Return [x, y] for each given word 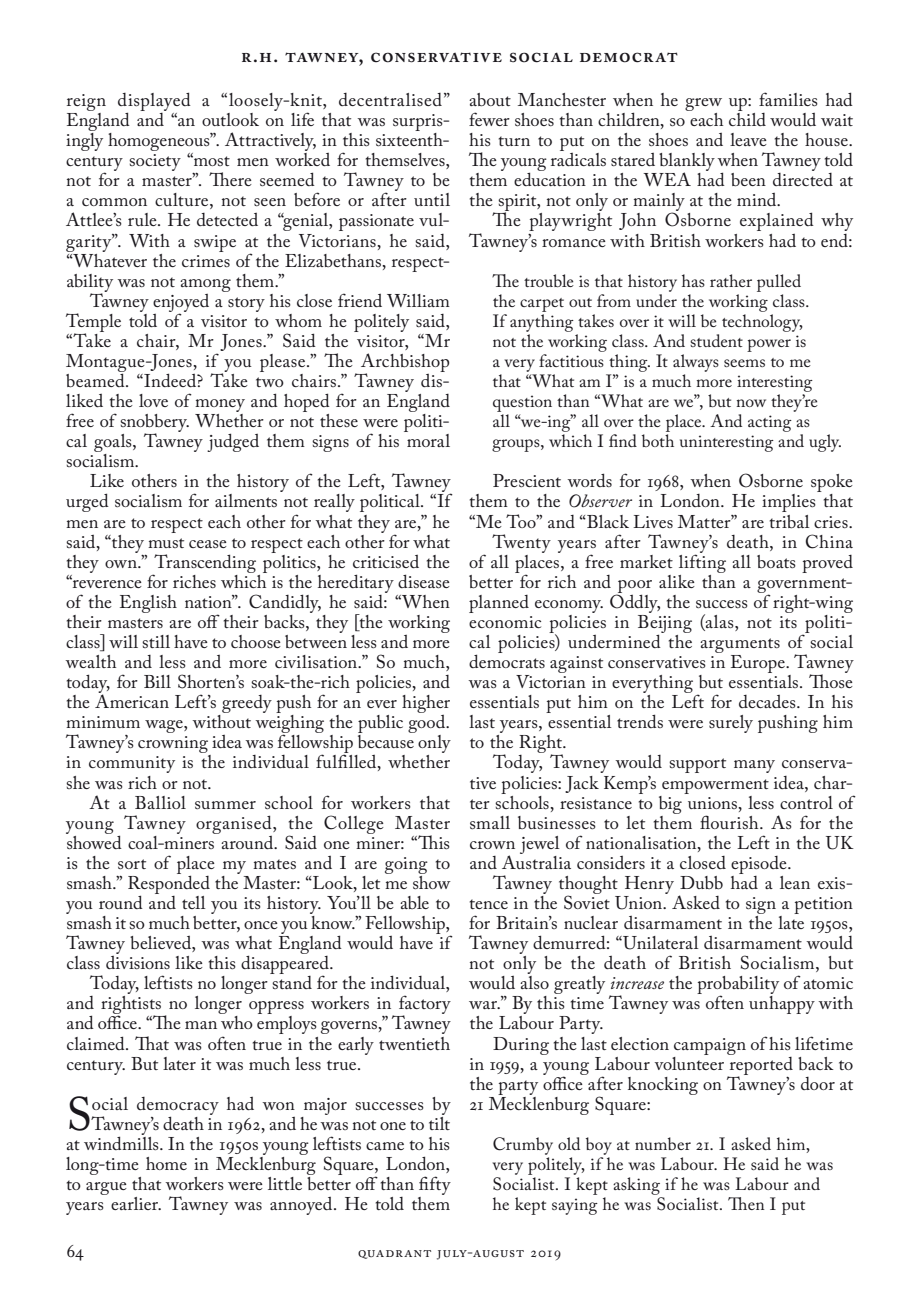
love [153, 400]
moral [427, 439]
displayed [154, 103]
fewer [489, 119]
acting [770, 423]
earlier [135, 1203]
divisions [138, 961]
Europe [759, 664]
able [414, 902]
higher [426, 705]
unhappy [782, 1005]
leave [748, 139]
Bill [157, 681]
